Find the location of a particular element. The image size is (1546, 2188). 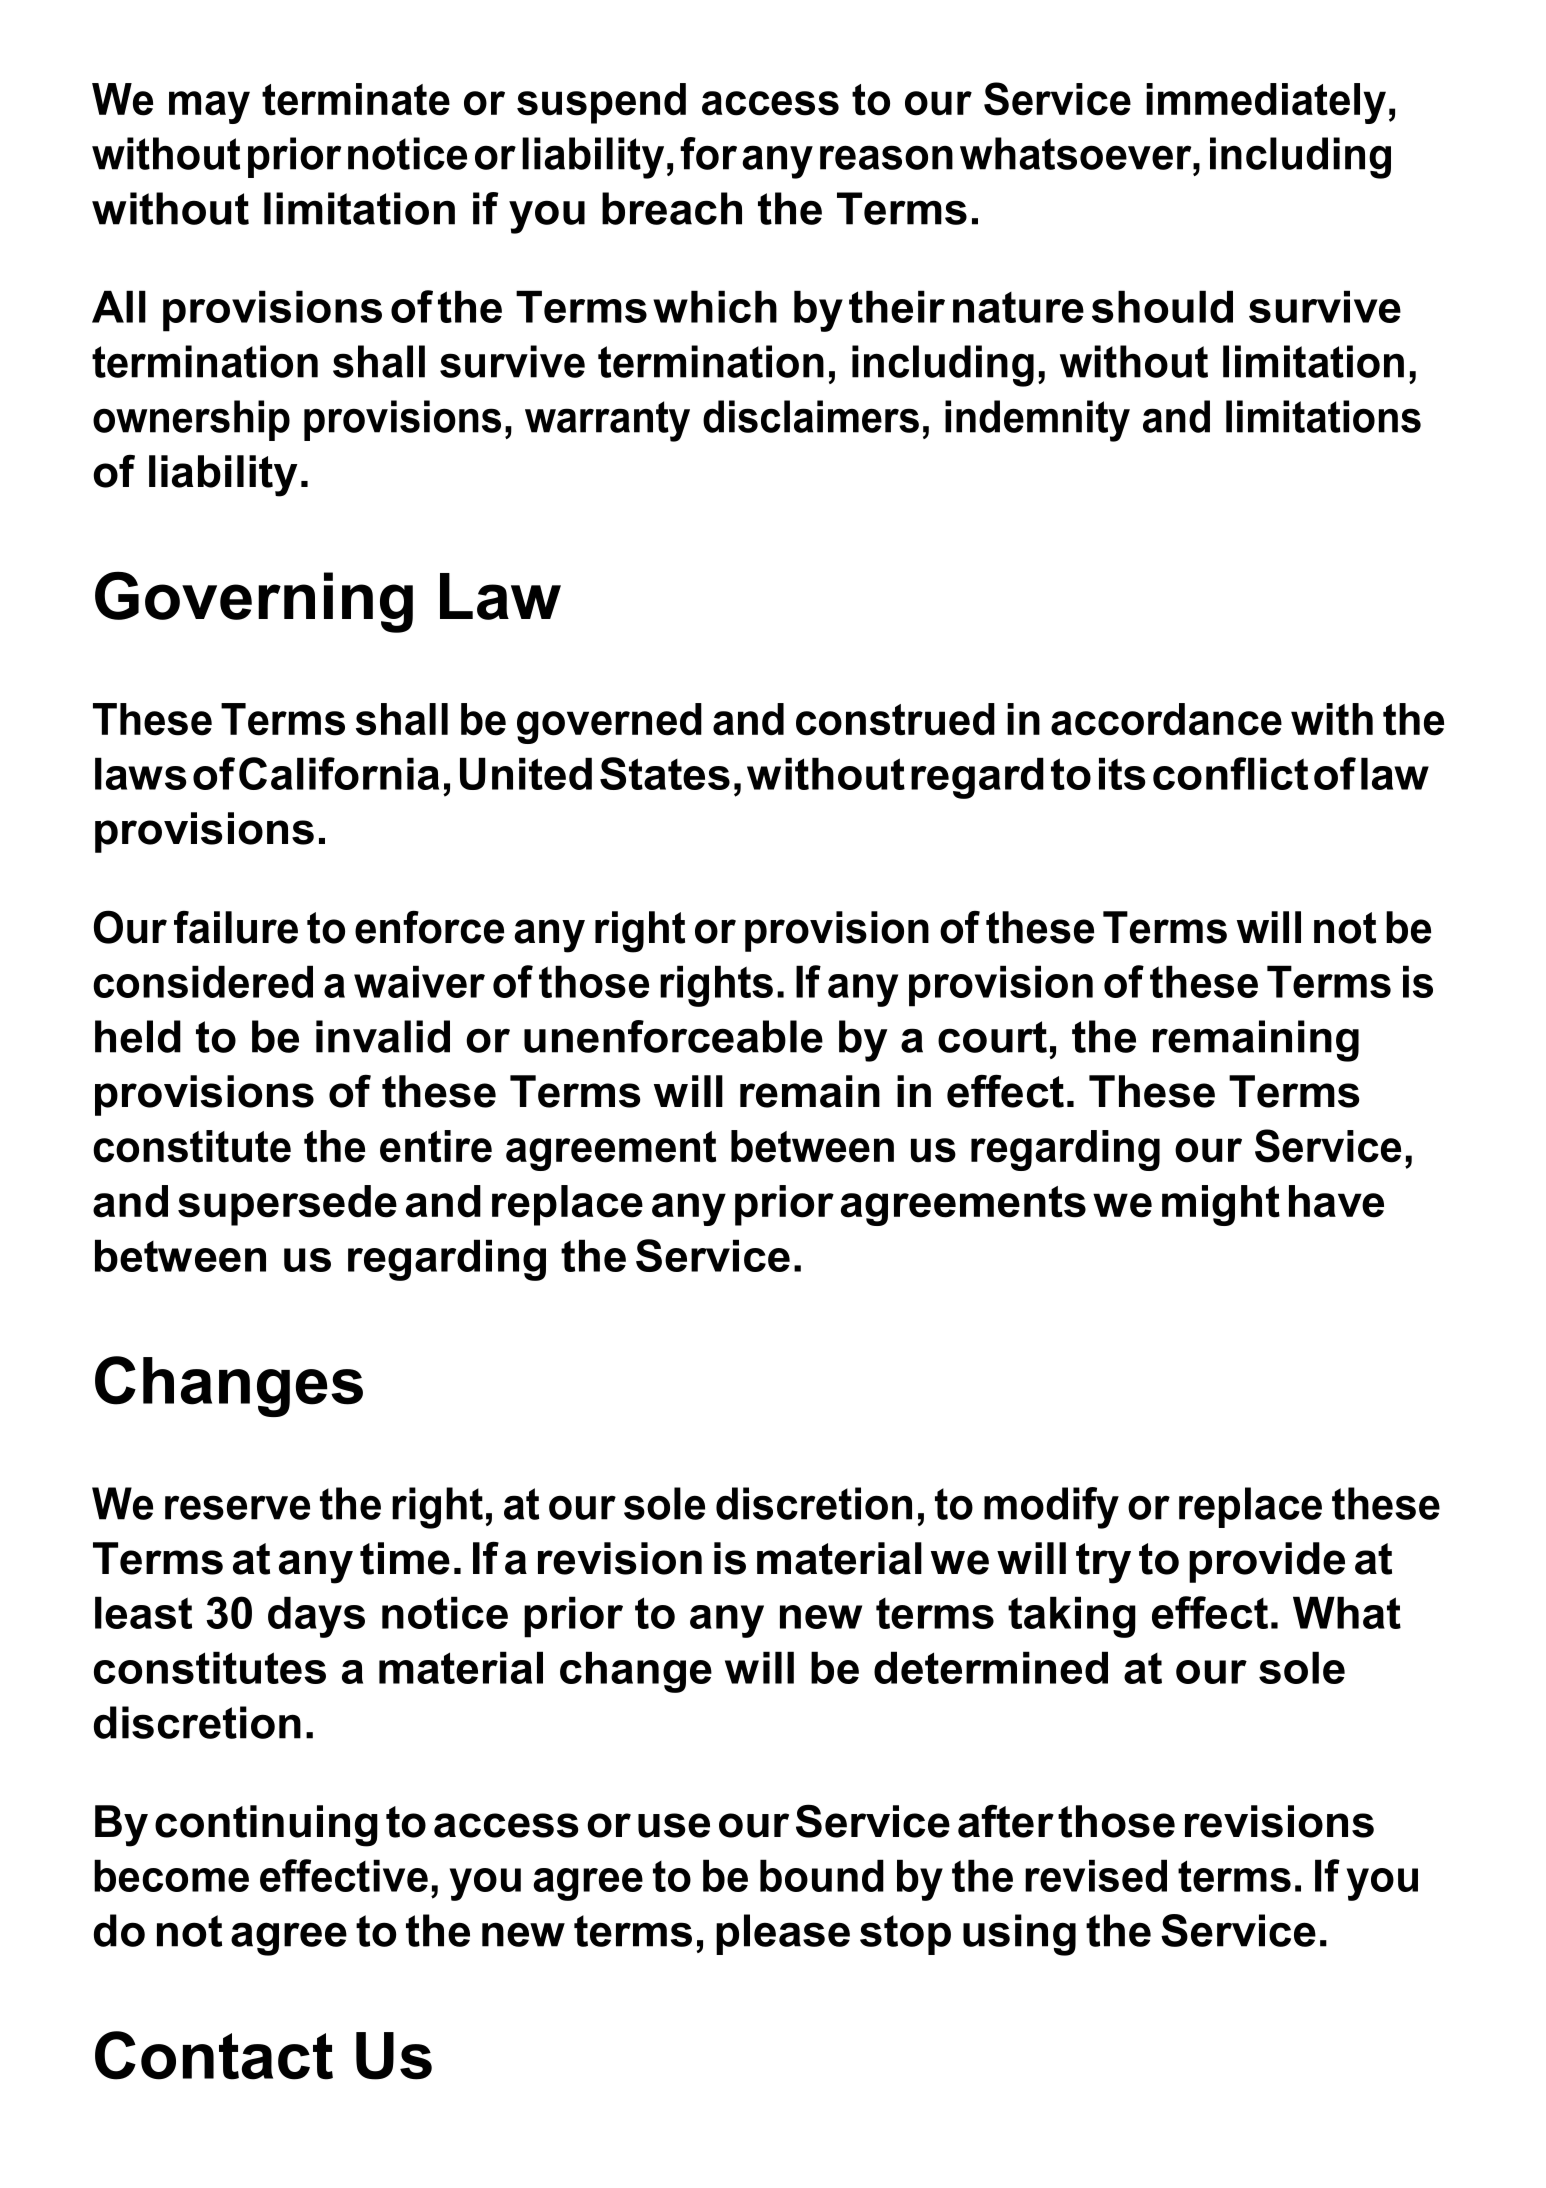

modify is located at coordinates (1051, 1508).
